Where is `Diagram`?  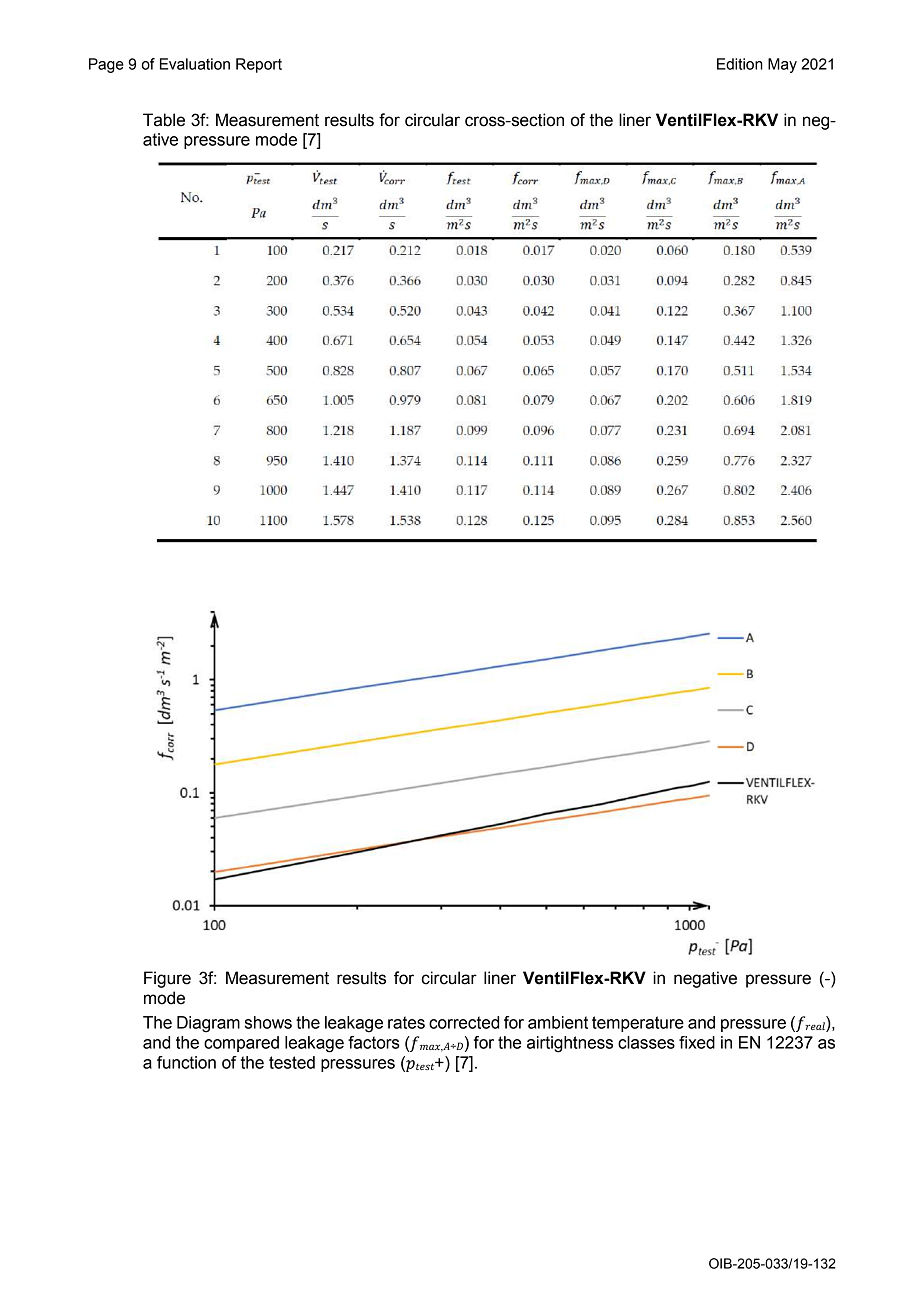 Diagram is located at coordinates (208, 1024).
